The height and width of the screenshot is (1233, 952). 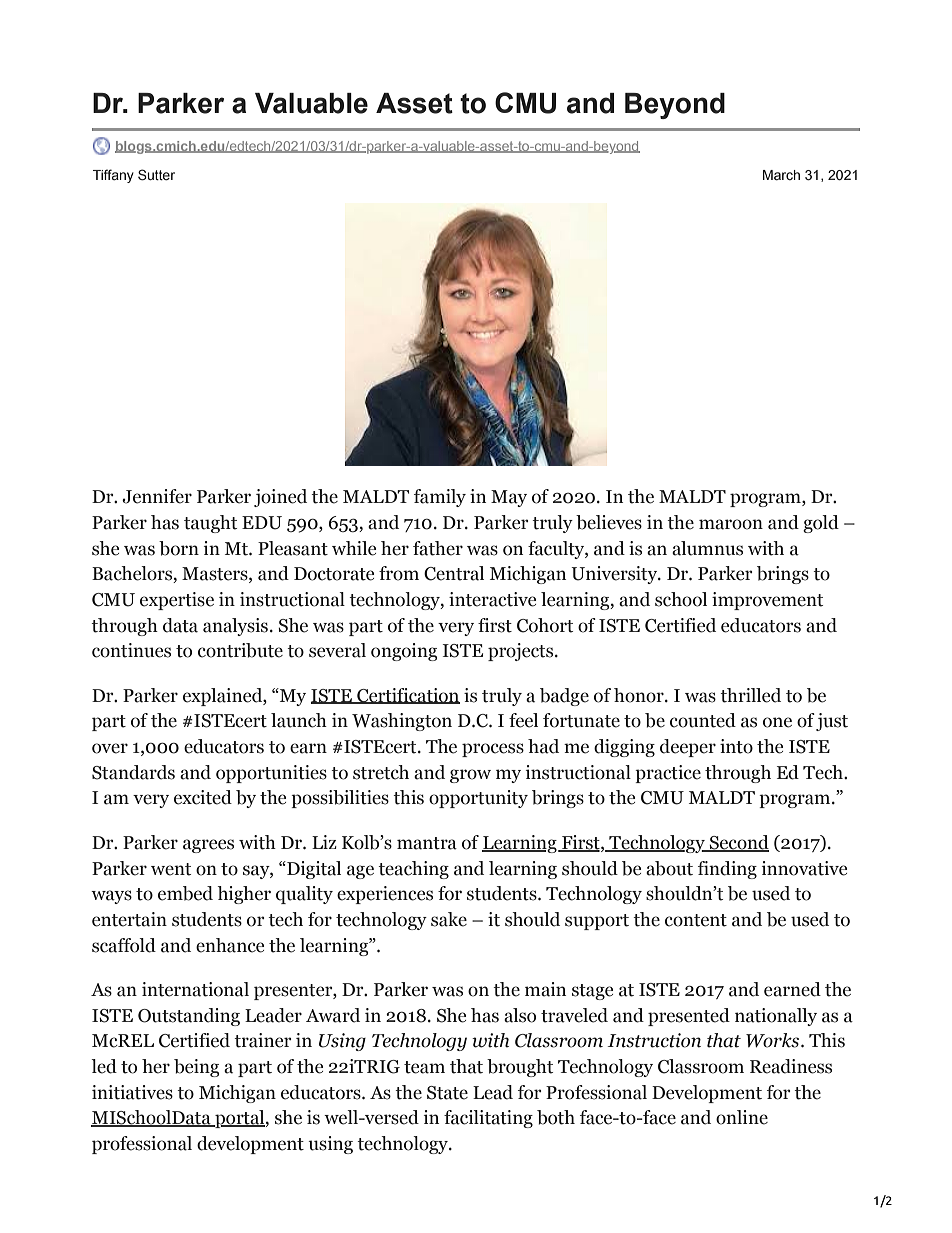 I want to click on teaching, so click(x=413, y=870).
